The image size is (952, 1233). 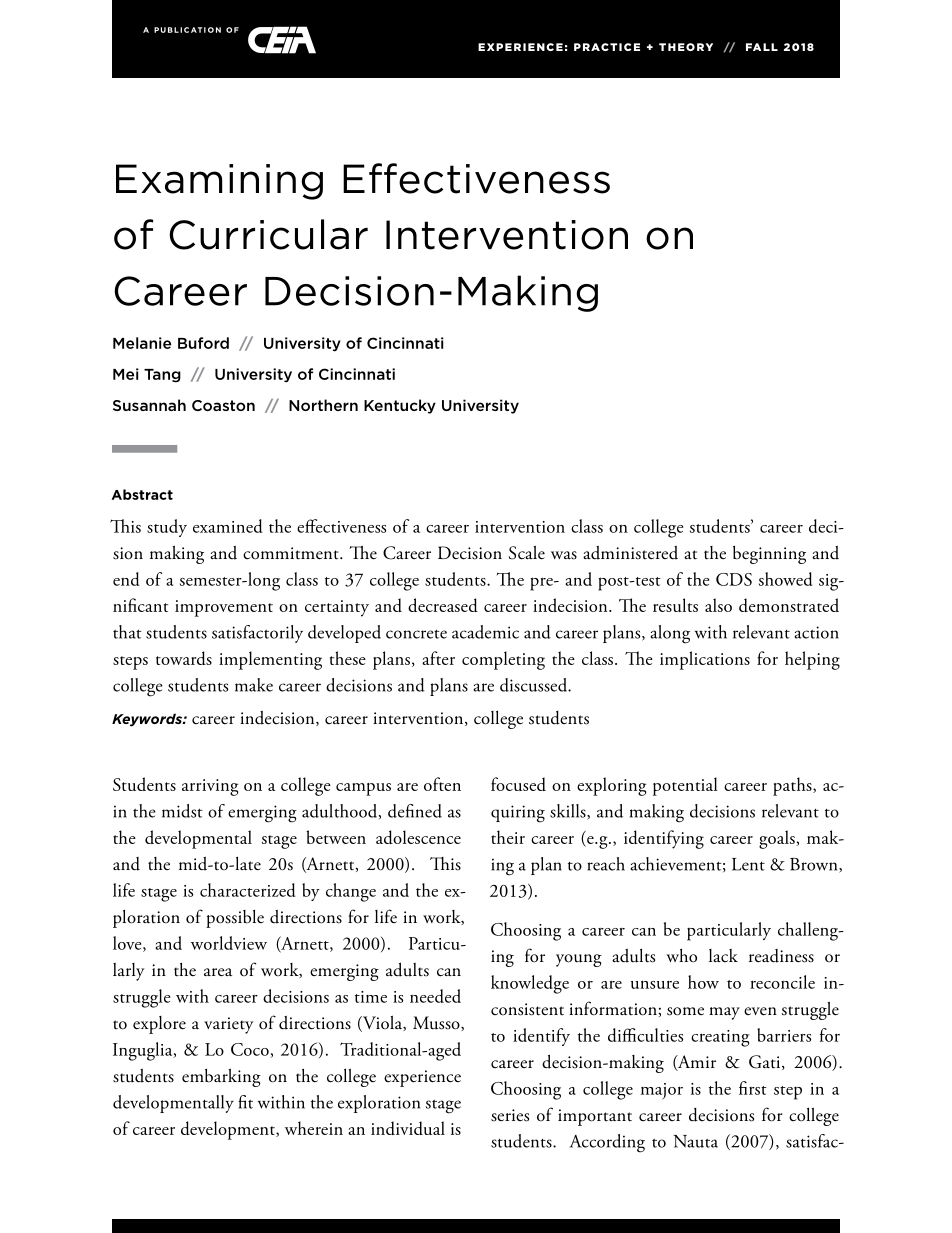 What do you see at coordinates (510, 1115) in the image?
I see `series` at bounding box center [510, 1115].
